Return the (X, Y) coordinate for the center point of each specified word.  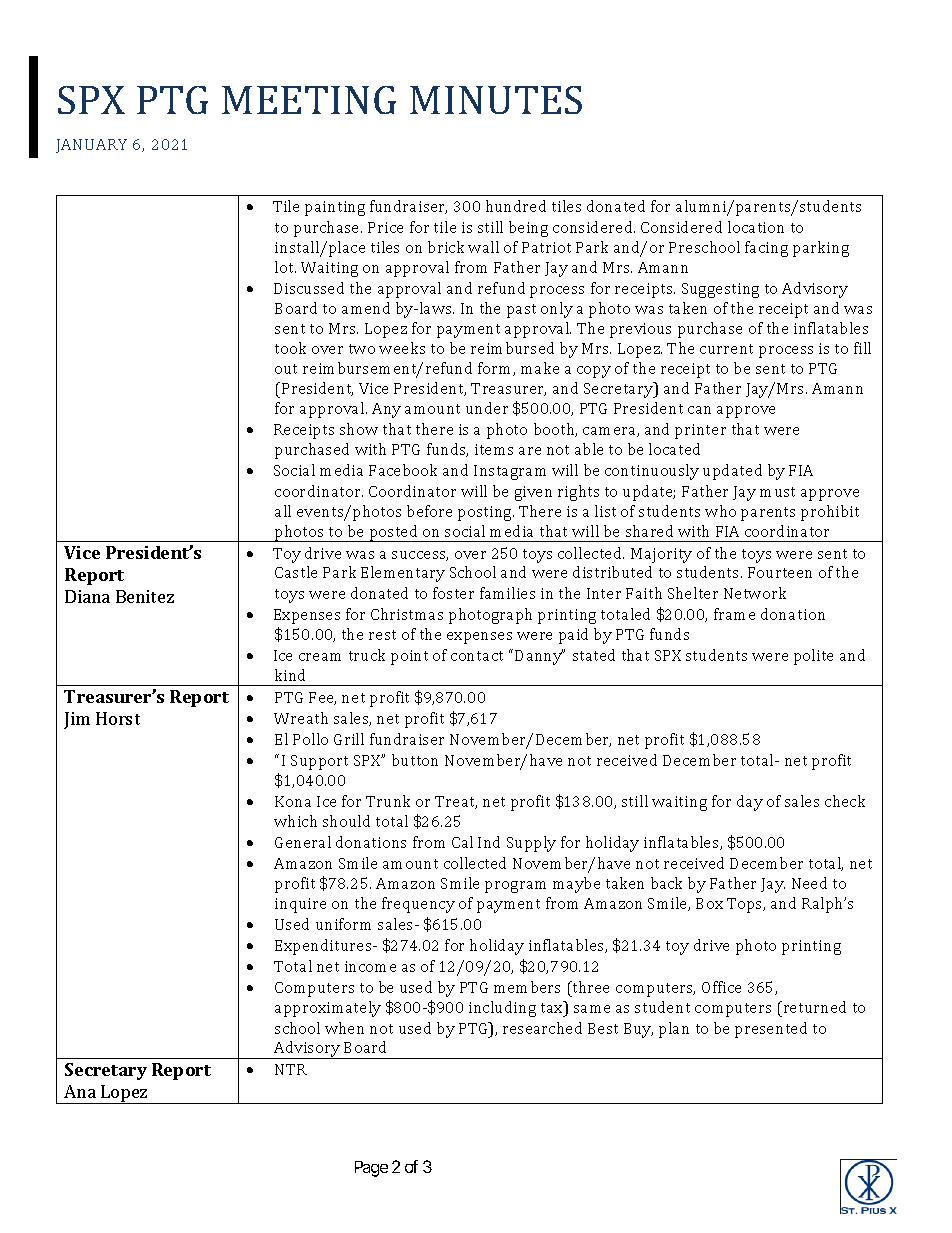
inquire (300, 905)
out (286, 369)
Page (371, 1169)
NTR (291, 1069)
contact (477, 656)
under (487, 408)
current (726, 349)
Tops (746, 905)
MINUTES (496, 100)
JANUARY (91, 146)
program (515, 887)
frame (734, 614)
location (756, 227)
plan (674, 1030)
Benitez (145, 596)
